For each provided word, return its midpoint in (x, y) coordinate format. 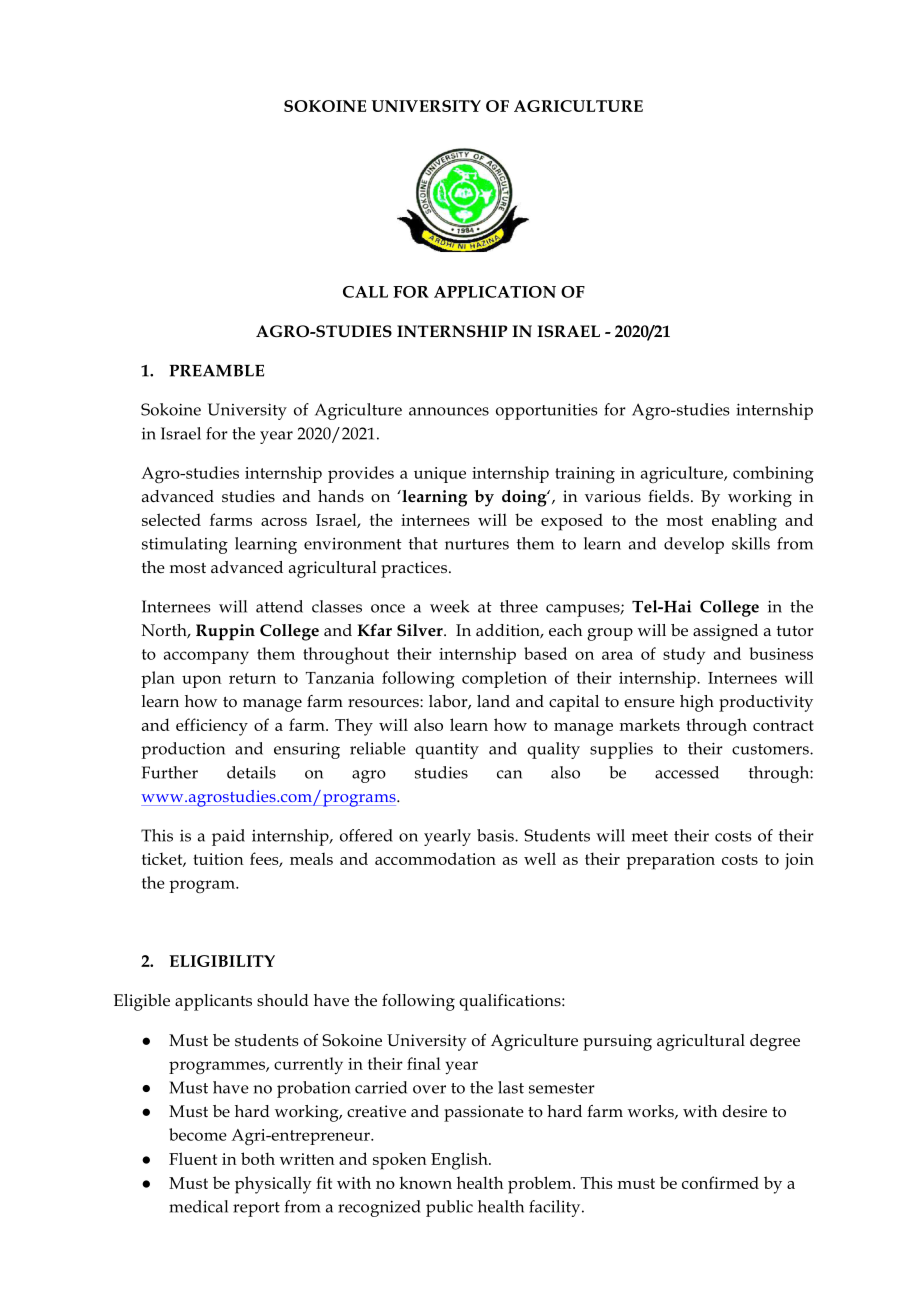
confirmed (720, 1182)
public (449, 1208)
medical (198, 1206)
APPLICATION (495, 292)
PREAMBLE (217, 370)
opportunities (547, 411)
